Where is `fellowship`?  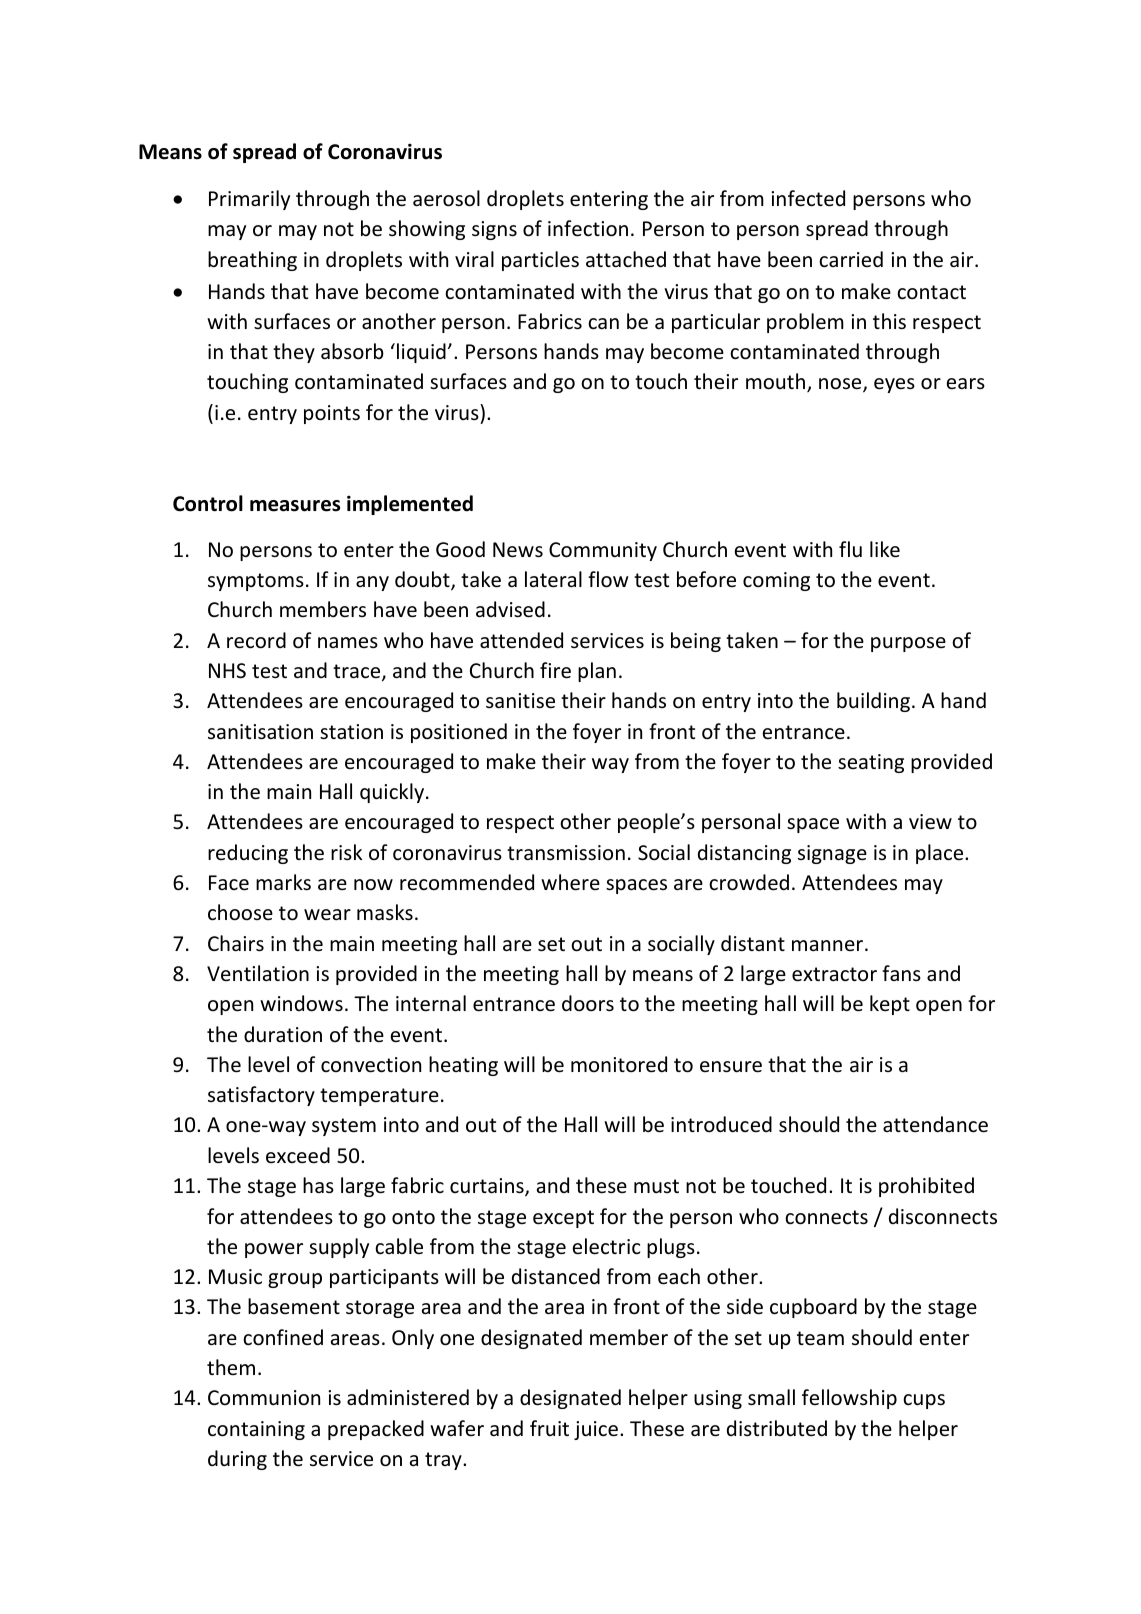
fellowship is located at coordinates (849, 1399).
